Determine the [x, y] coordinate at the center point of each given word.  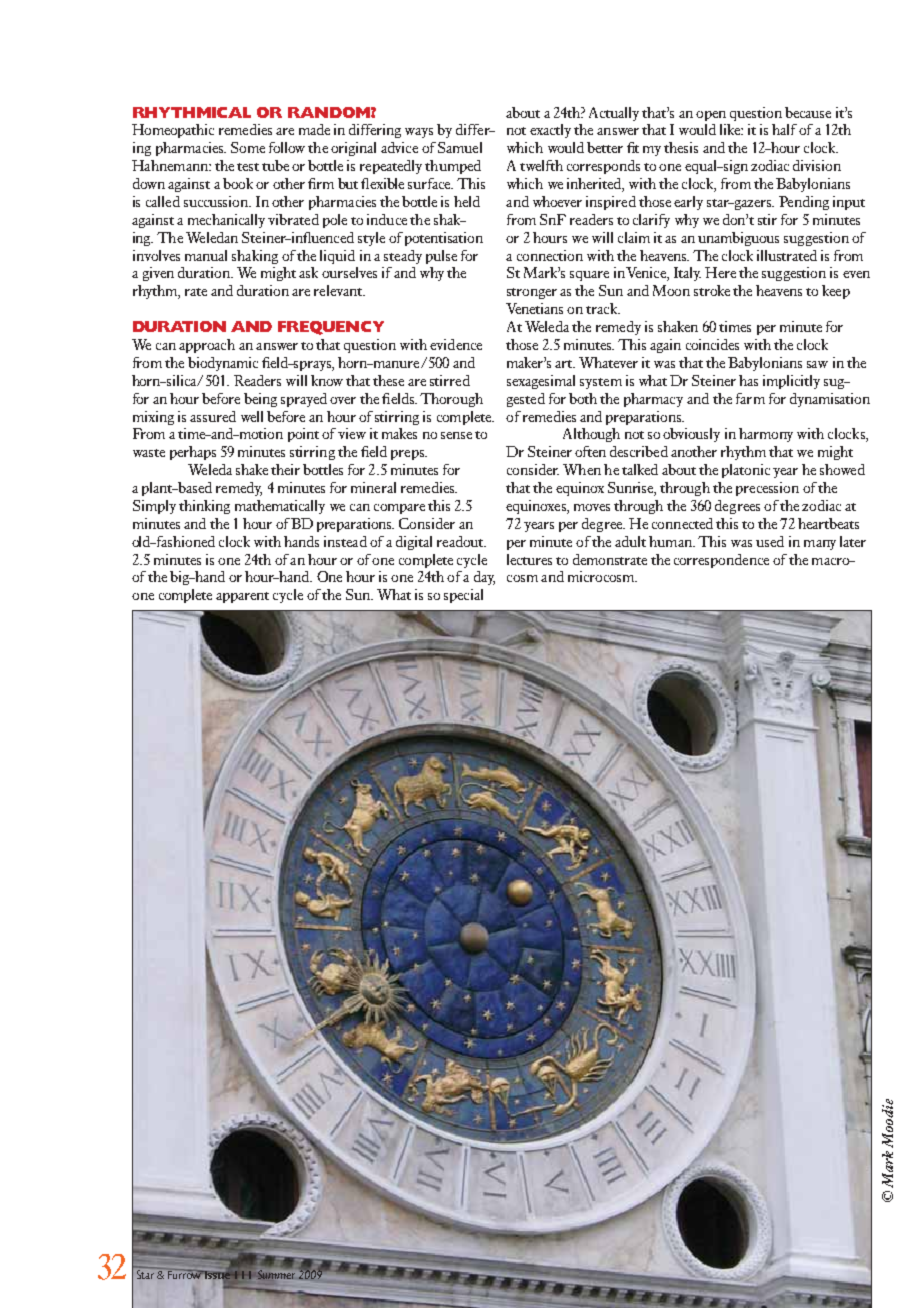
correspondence [721, 561]
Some [248, 147]
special [463, 596]
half [784, 129]
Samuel [460, 147]
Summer [276, 1274]
